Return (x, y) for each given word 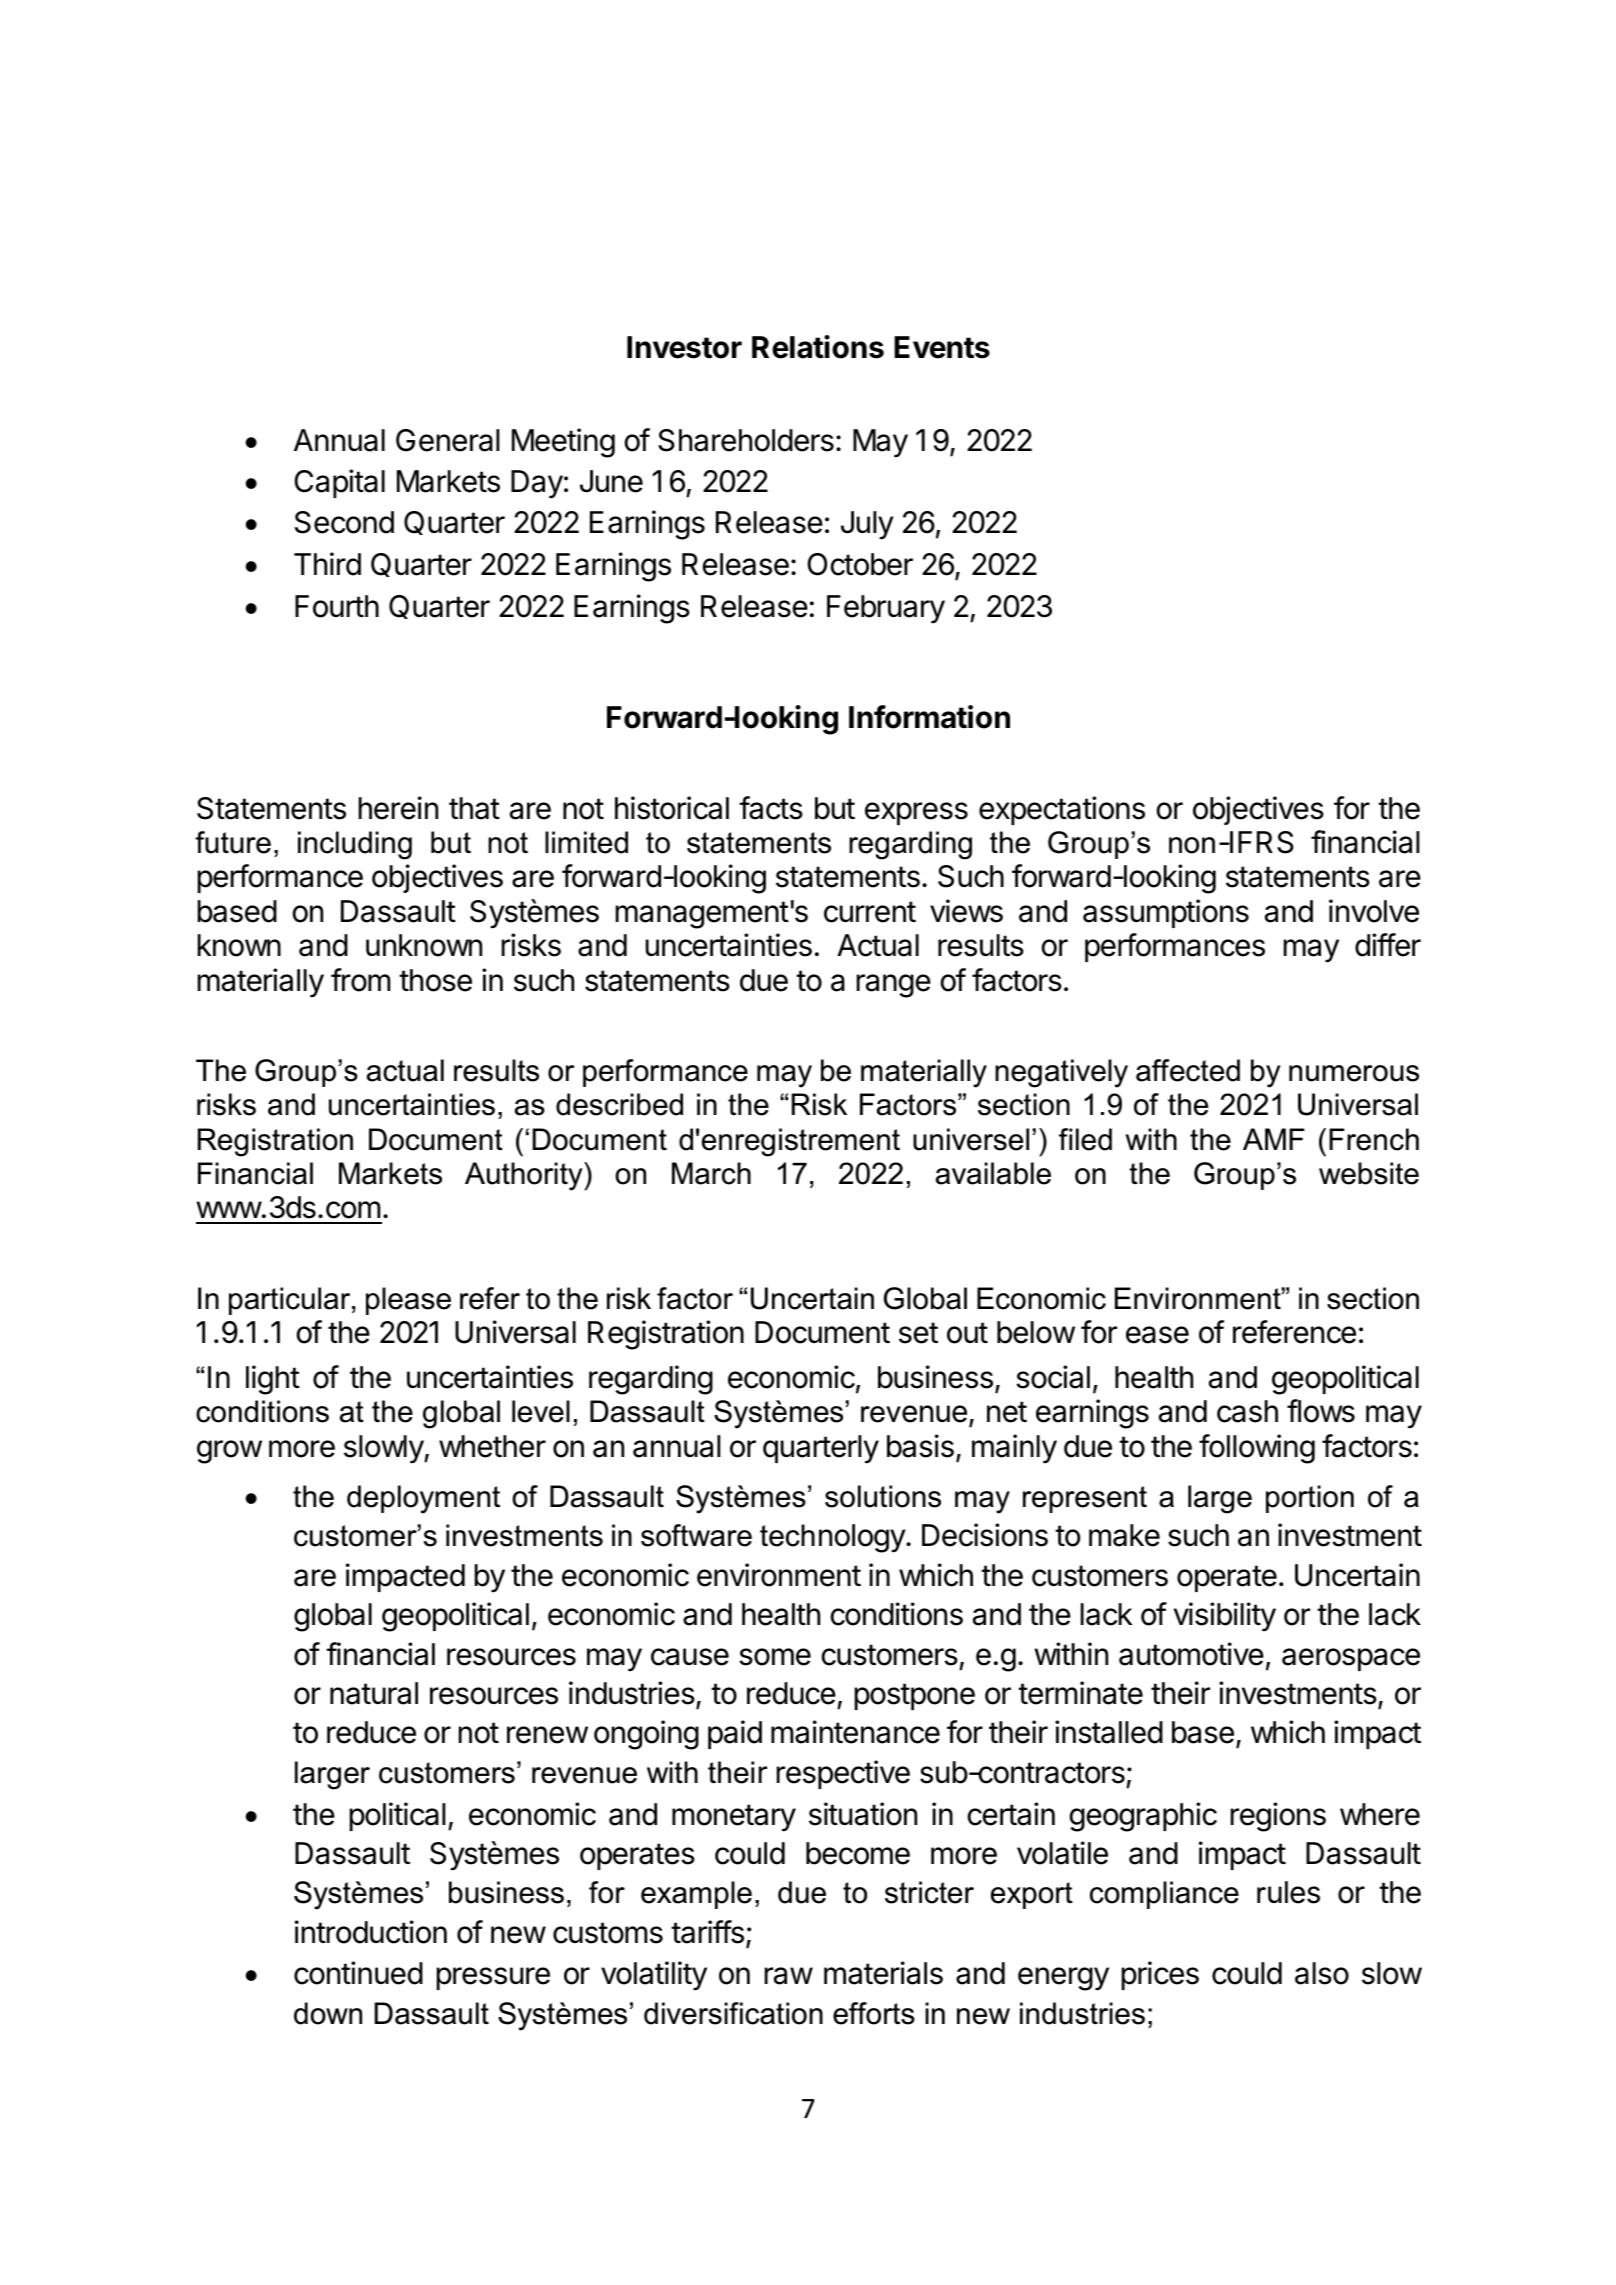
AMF (1273, 1139)
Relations (818, 347)
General (448, 440)
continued (358, 1973)
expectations (1062, 810)
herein (398, 808)
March (711, 1173)
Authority (525, 1176)
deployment (423, 1499)
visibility (1225, 1617)
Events (942, 347)
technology (833, 1538)
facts (771, 808)
